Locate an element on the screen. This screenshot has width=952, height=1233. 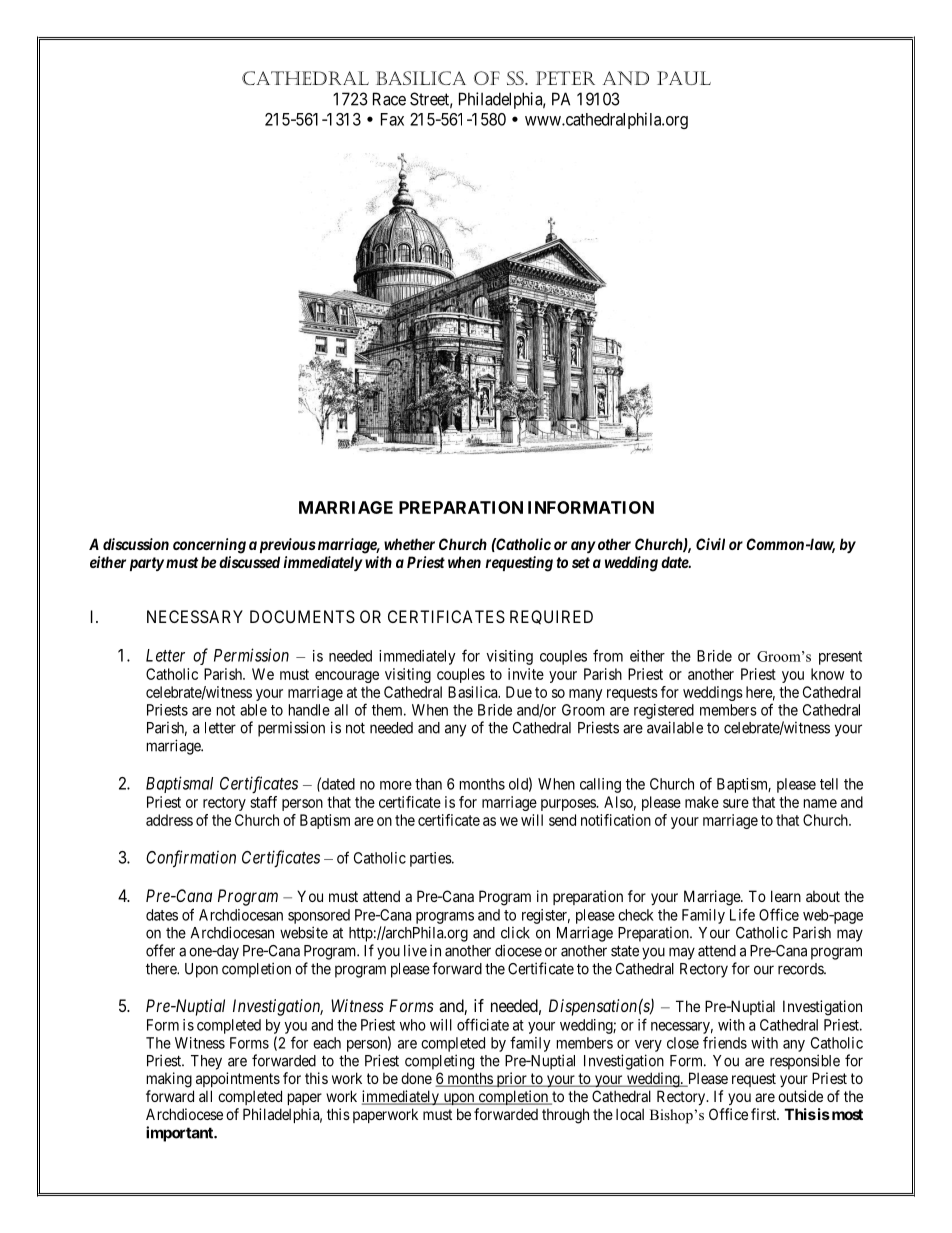
whether is located at coordinates (409, 544).
